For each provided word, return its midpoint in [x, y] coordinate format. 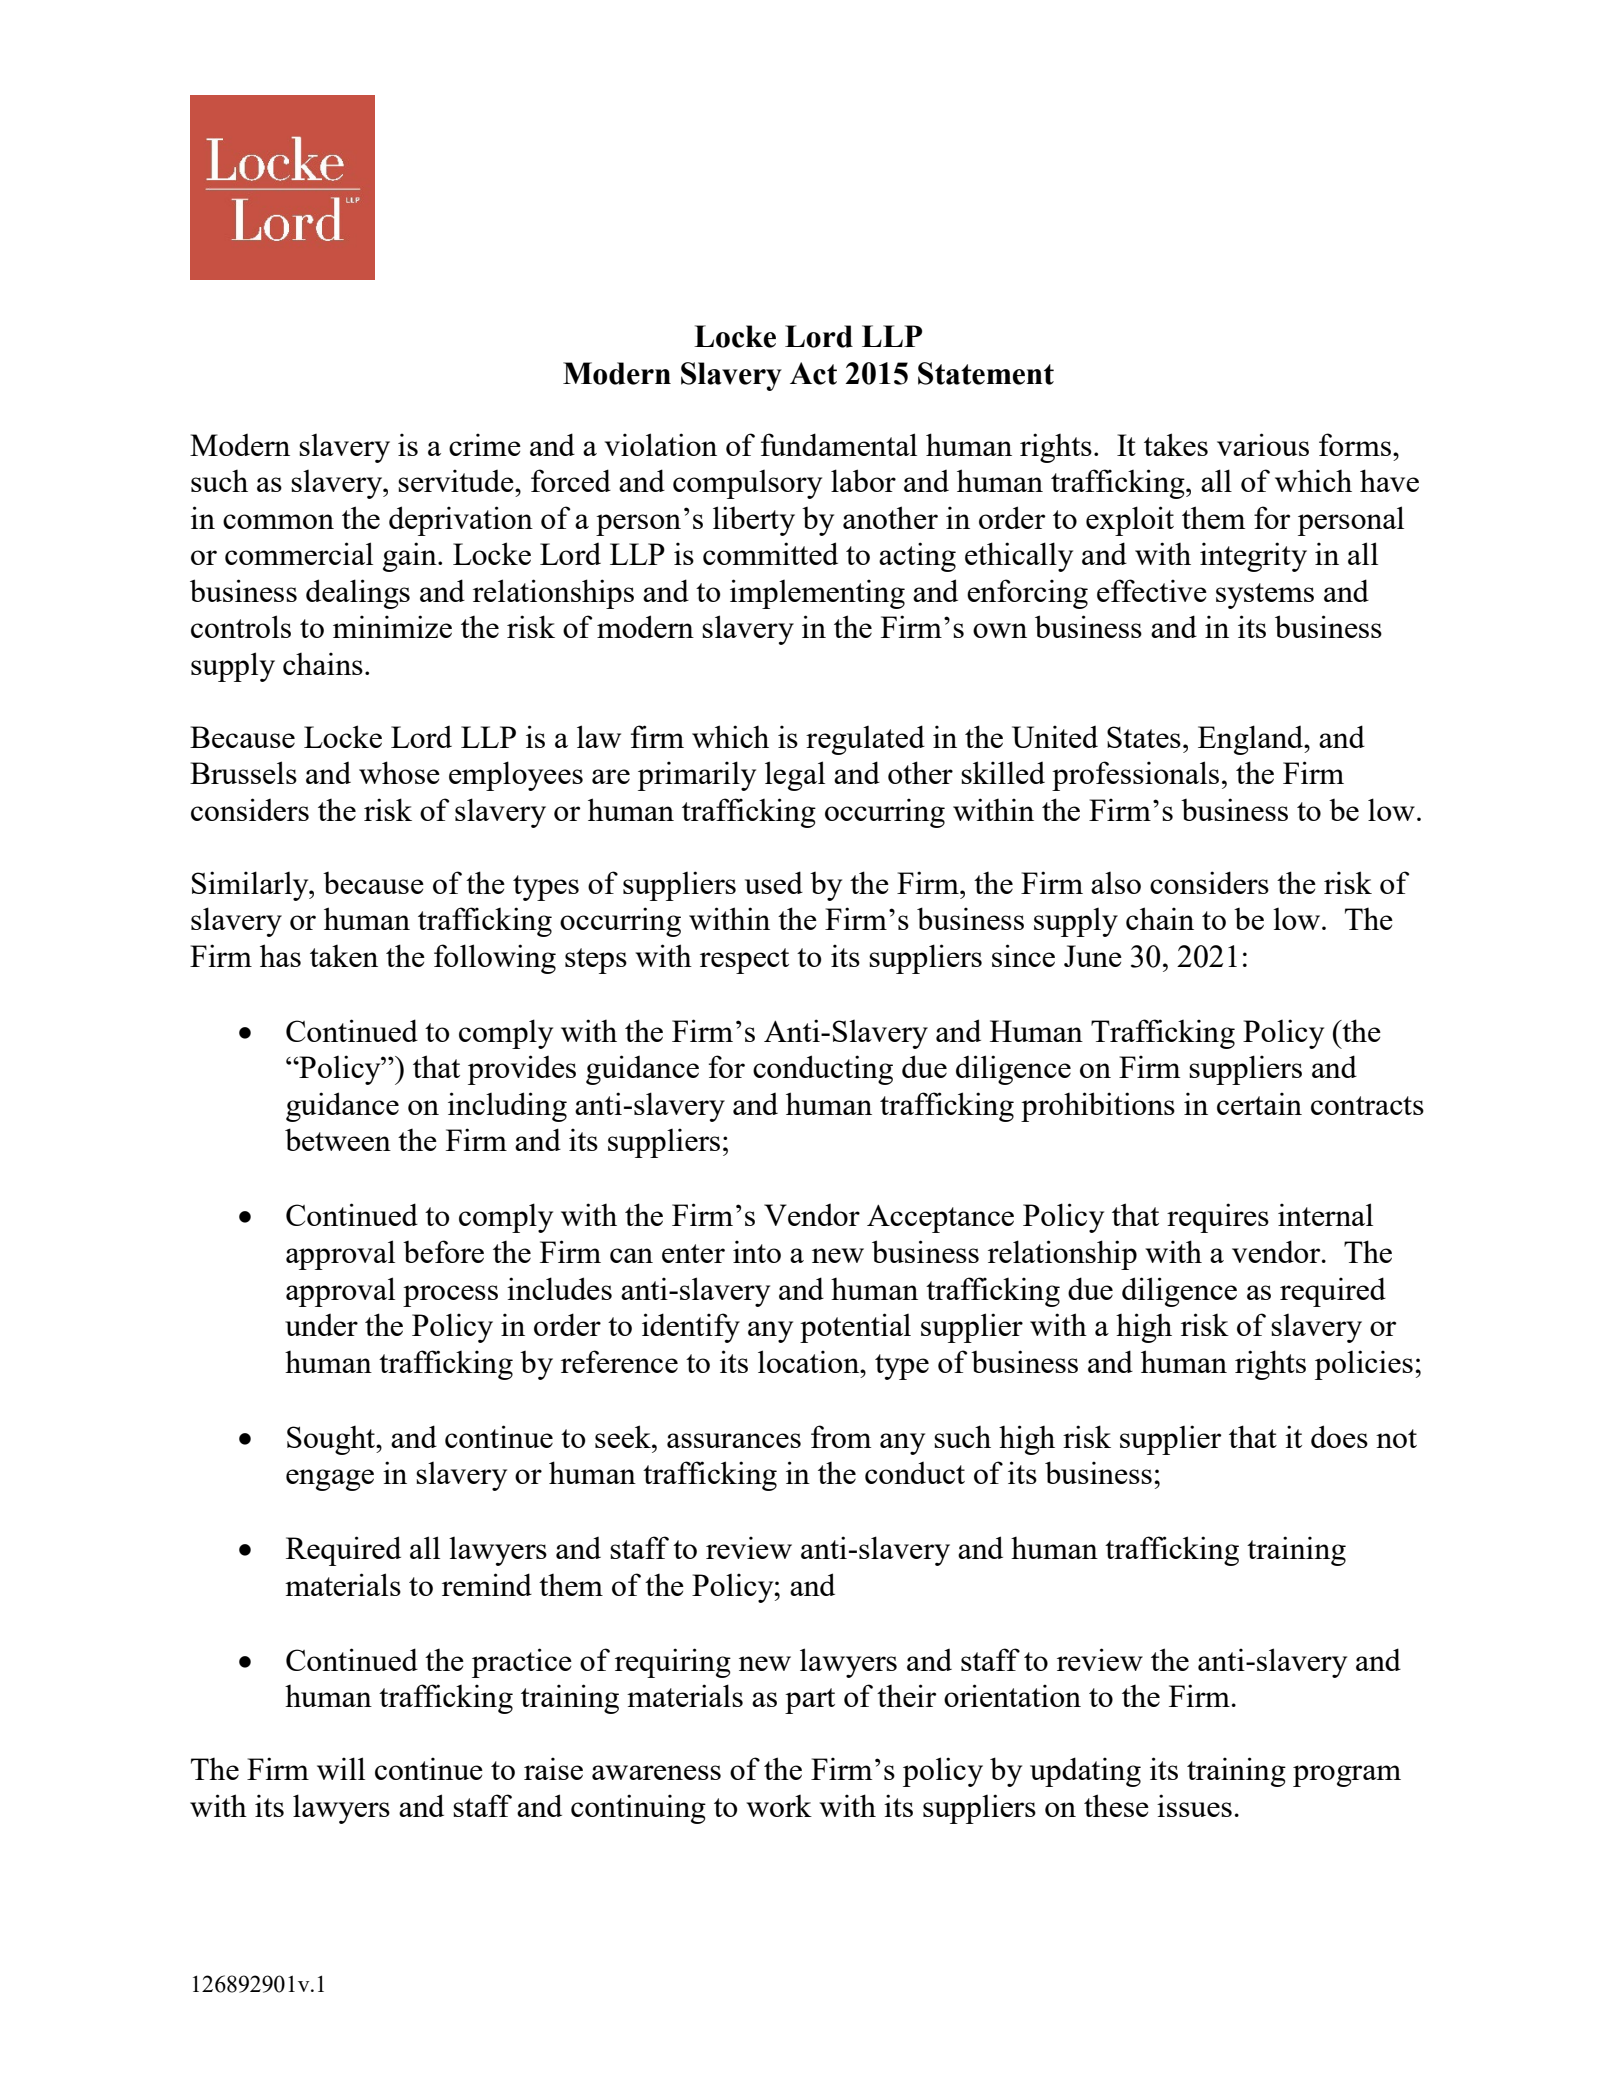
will [341, 1768]
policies [1364, 1365]
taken [344, 956]
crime [485, 444]
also [1116, 883]
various [1263, 444]
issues [1194, 1805]
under [321, 1325]
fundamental [839, 444]
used [774, 882]
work [779, 1806]
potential [855, 1328]
